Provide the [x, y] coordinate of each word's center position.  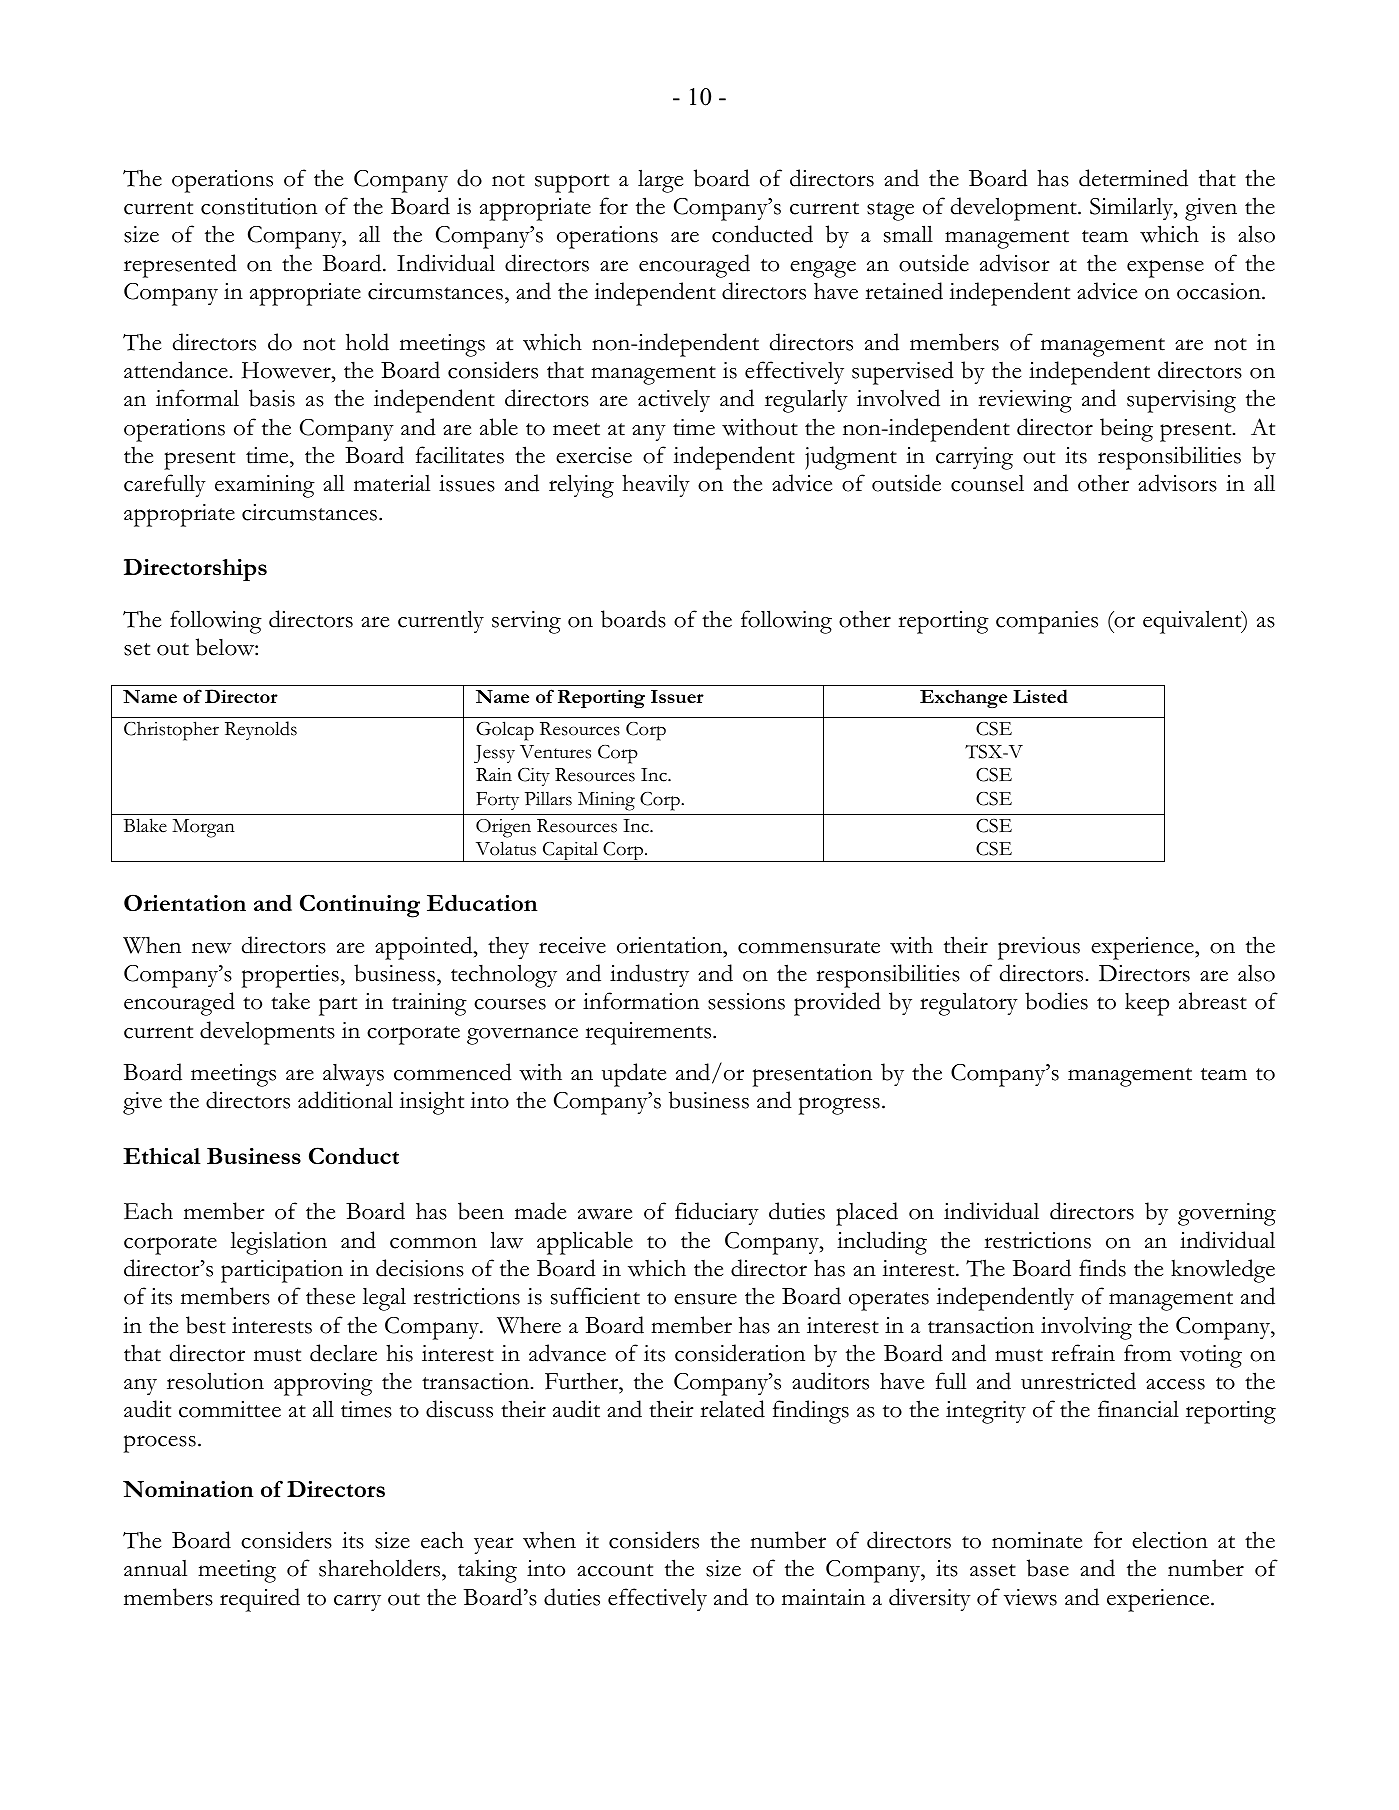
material [392, 483]
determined [1133, 178]
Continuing [360, 906]
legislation [279, 1243]
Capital [570, 851]
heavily [656, 485]
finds [1102, 1268]
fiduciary [717, 1213]
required [260, 1600]
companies [1047, 622]
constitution [259, 206]
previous [1039, 948]
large [660, 181]
